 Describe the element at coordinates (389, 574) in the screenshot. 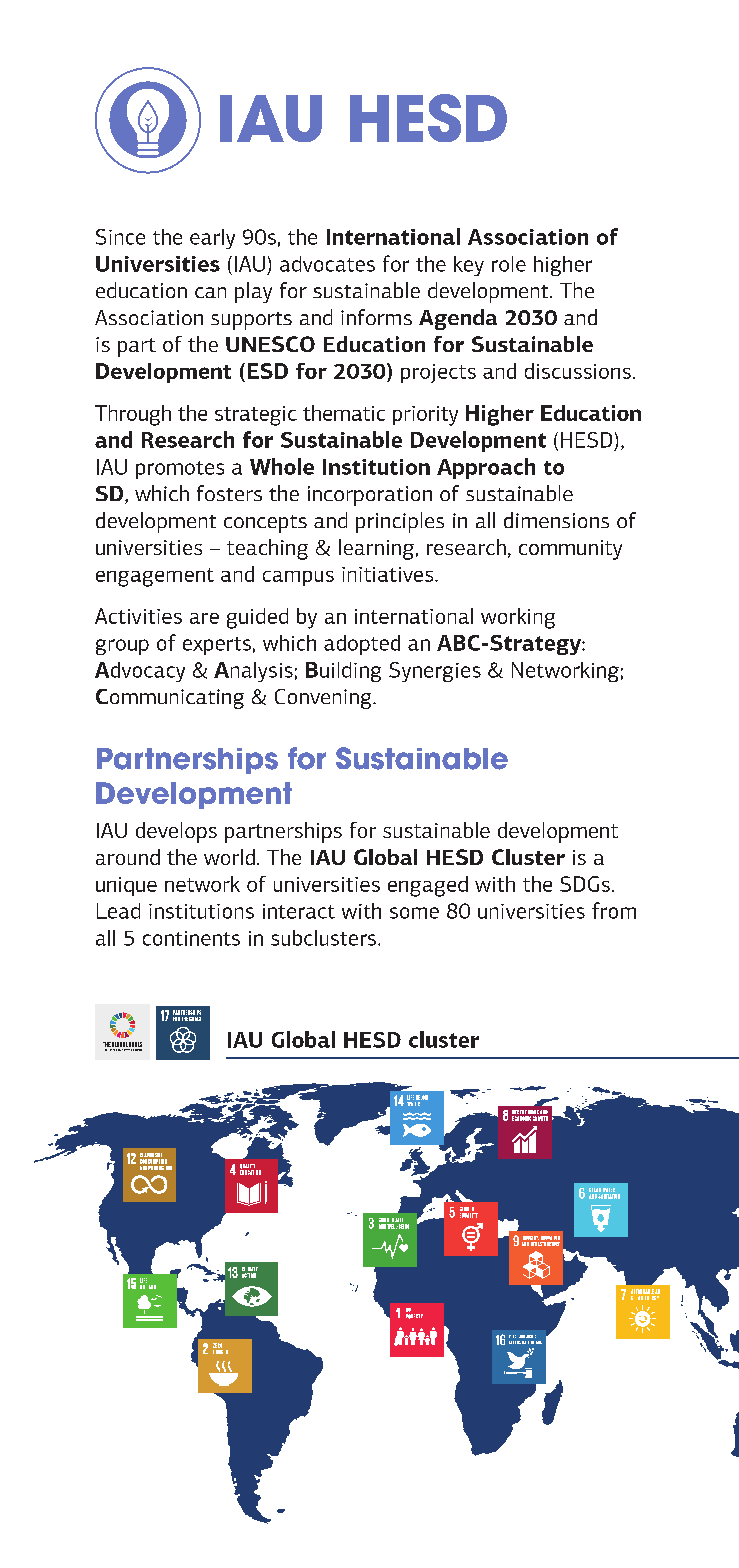

I see `initiatives` at that location.
